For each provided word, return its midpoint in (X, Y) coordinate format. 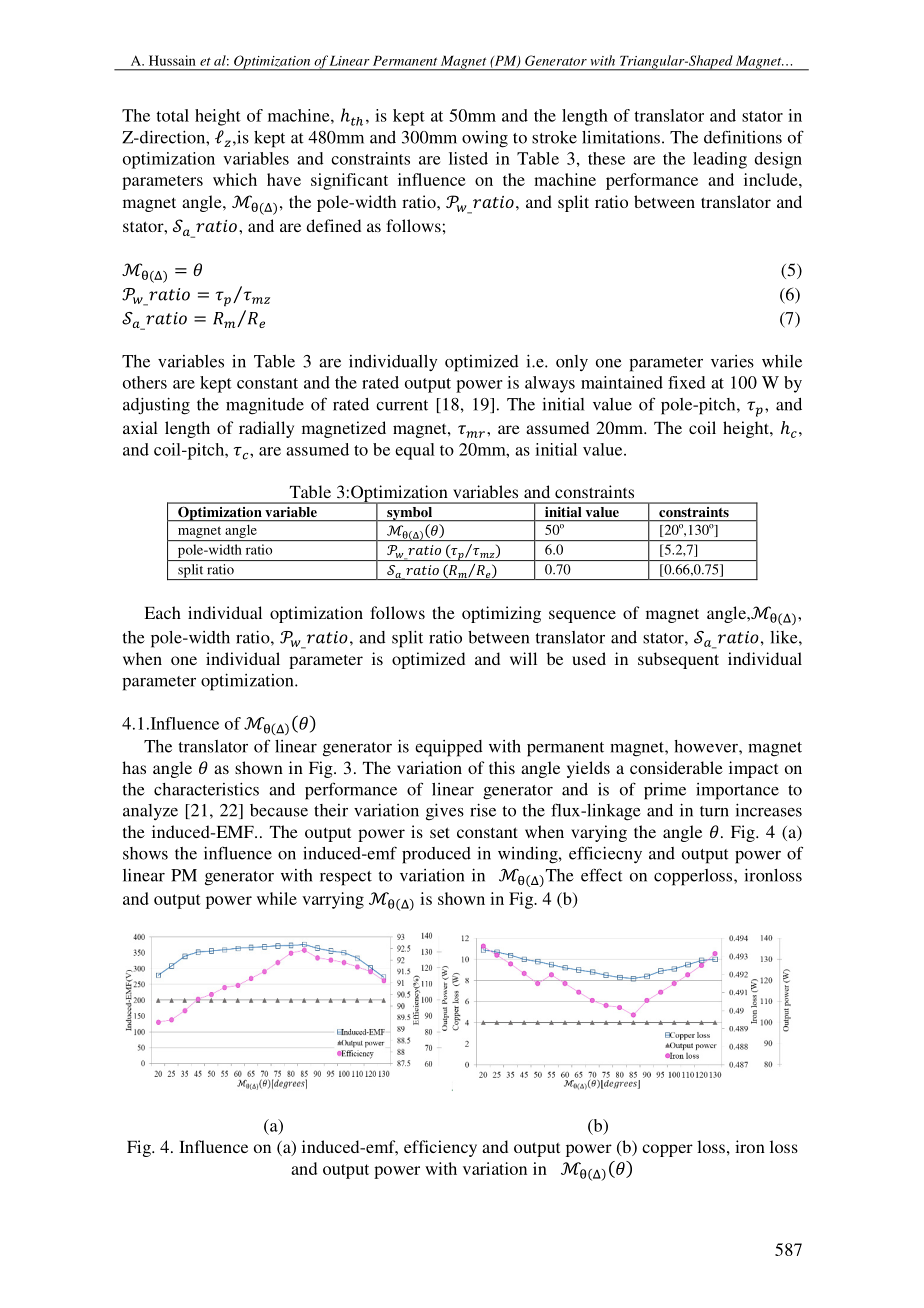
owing (485, 139)
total (172, 115)
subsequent (678, 660)
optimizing (501, 614)
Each (162, 612)
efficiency (440, 1148)
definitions (743, 137)
